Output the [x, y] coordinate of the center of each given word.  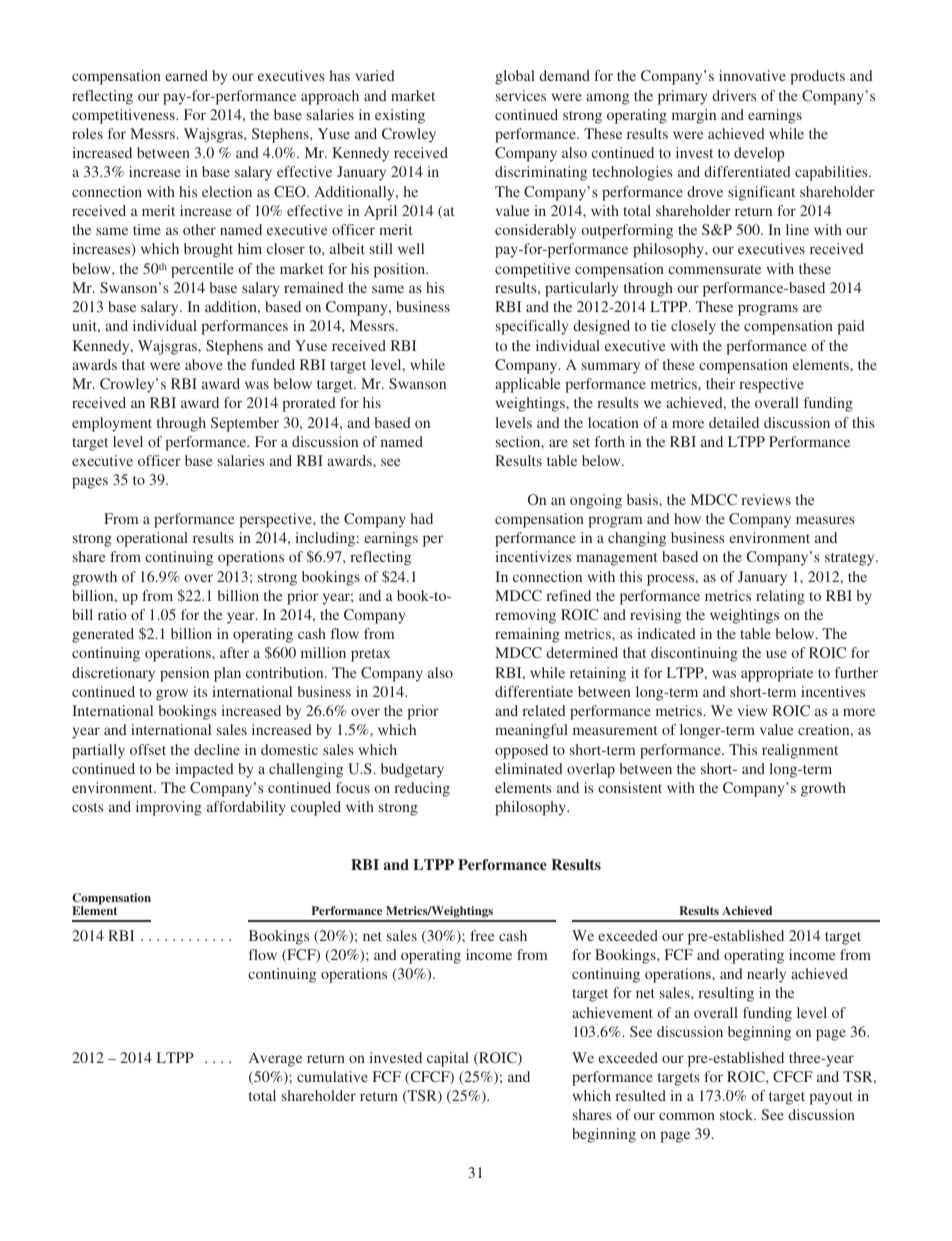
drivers [734, 95]
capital [448, 1059]
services [521, 95]
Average [275, 1059]
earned [186, 75]
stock [738, 1114]
